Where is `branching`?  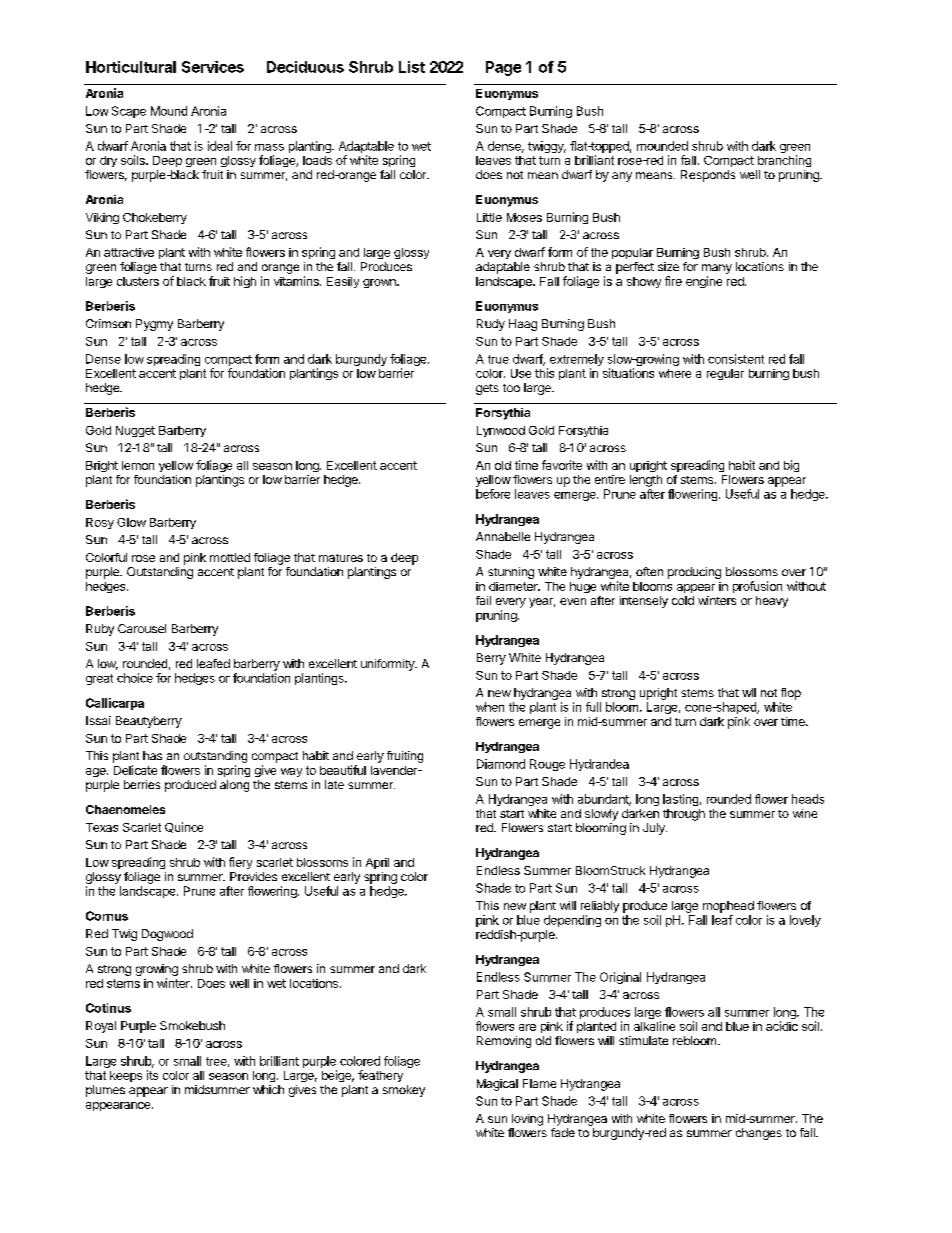 branching is located at coordinates (784, 161).
